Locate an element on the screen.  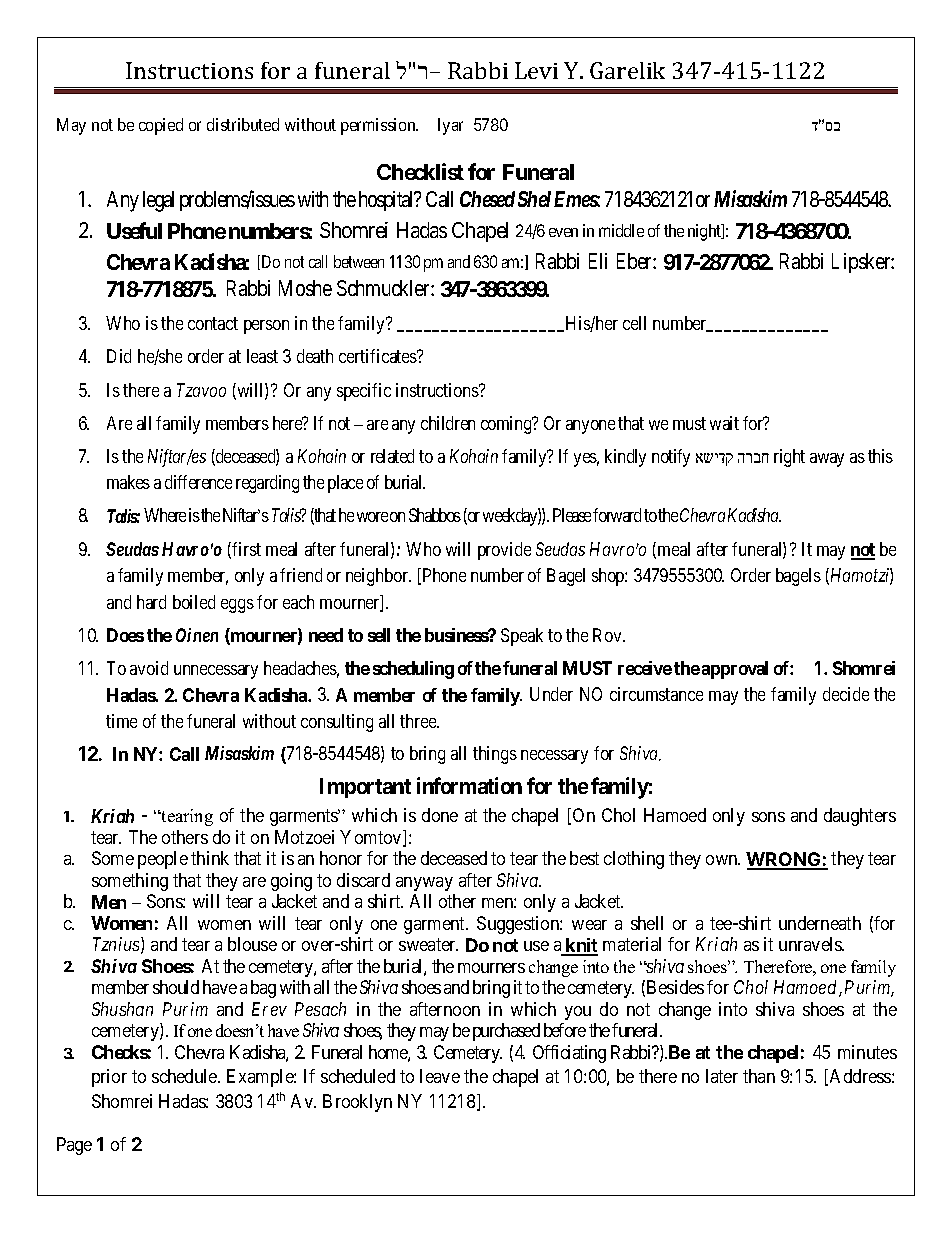
leave is located at coordinates (440, 1076).
